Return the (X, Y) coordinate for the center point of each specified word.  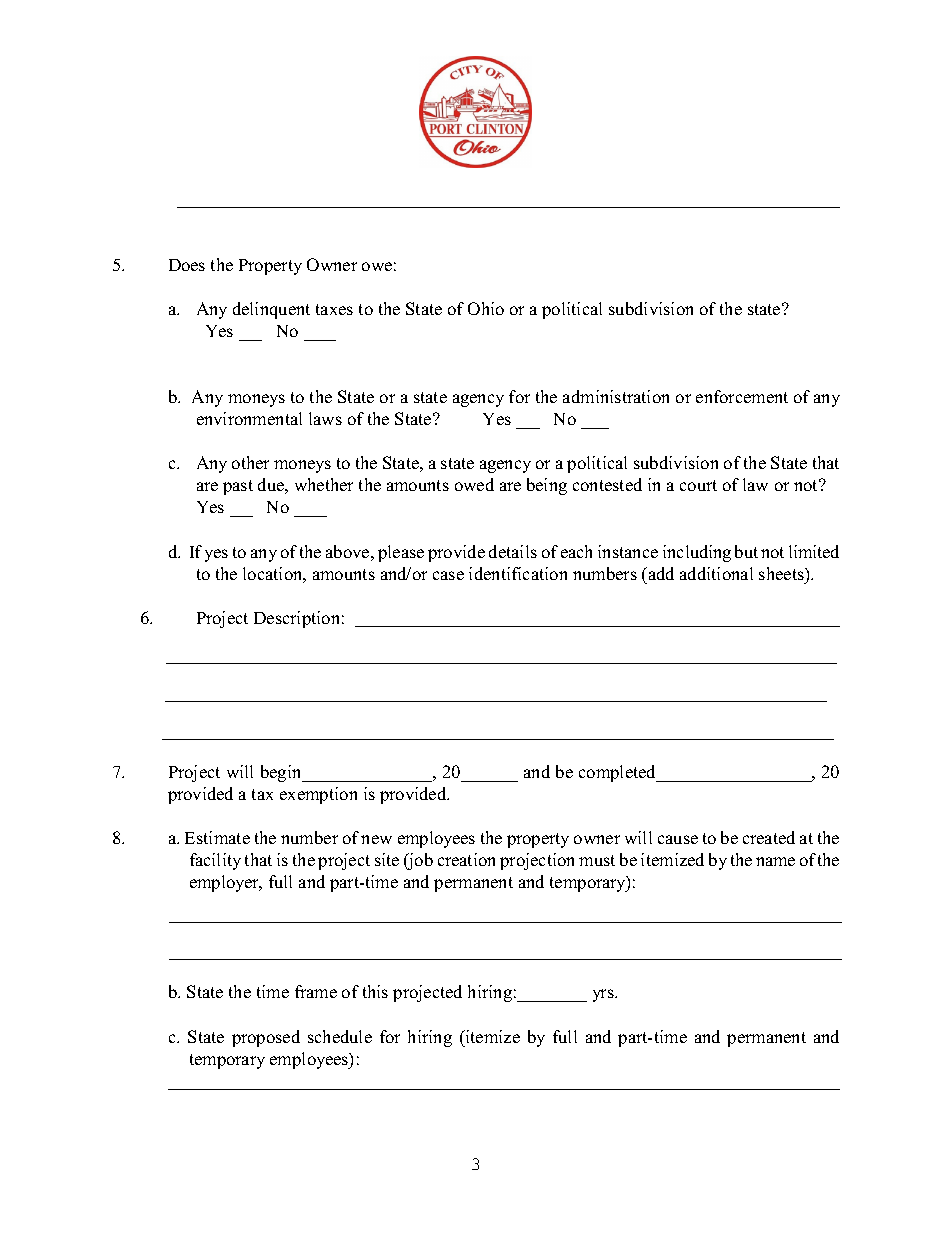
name (775, 861)
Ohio (486, 308)
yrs (604, 995)
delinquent (271, 310)
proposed (266, 1038)
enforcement (742, 396)
